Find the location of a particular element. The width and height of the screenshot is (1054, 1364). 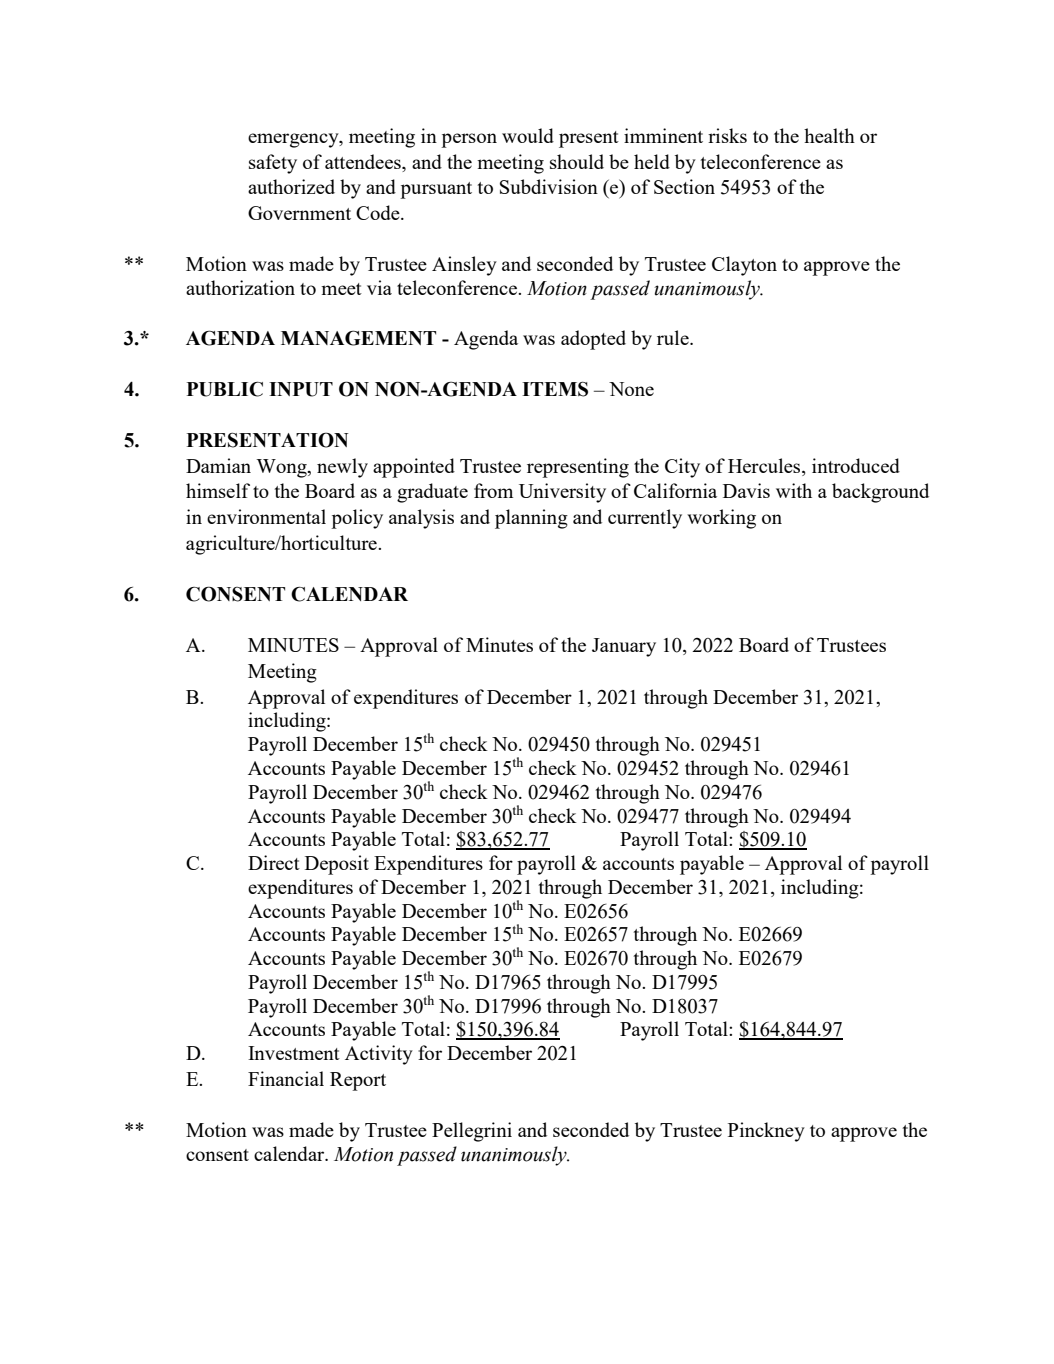

health is located at coordinates (829, 135).
